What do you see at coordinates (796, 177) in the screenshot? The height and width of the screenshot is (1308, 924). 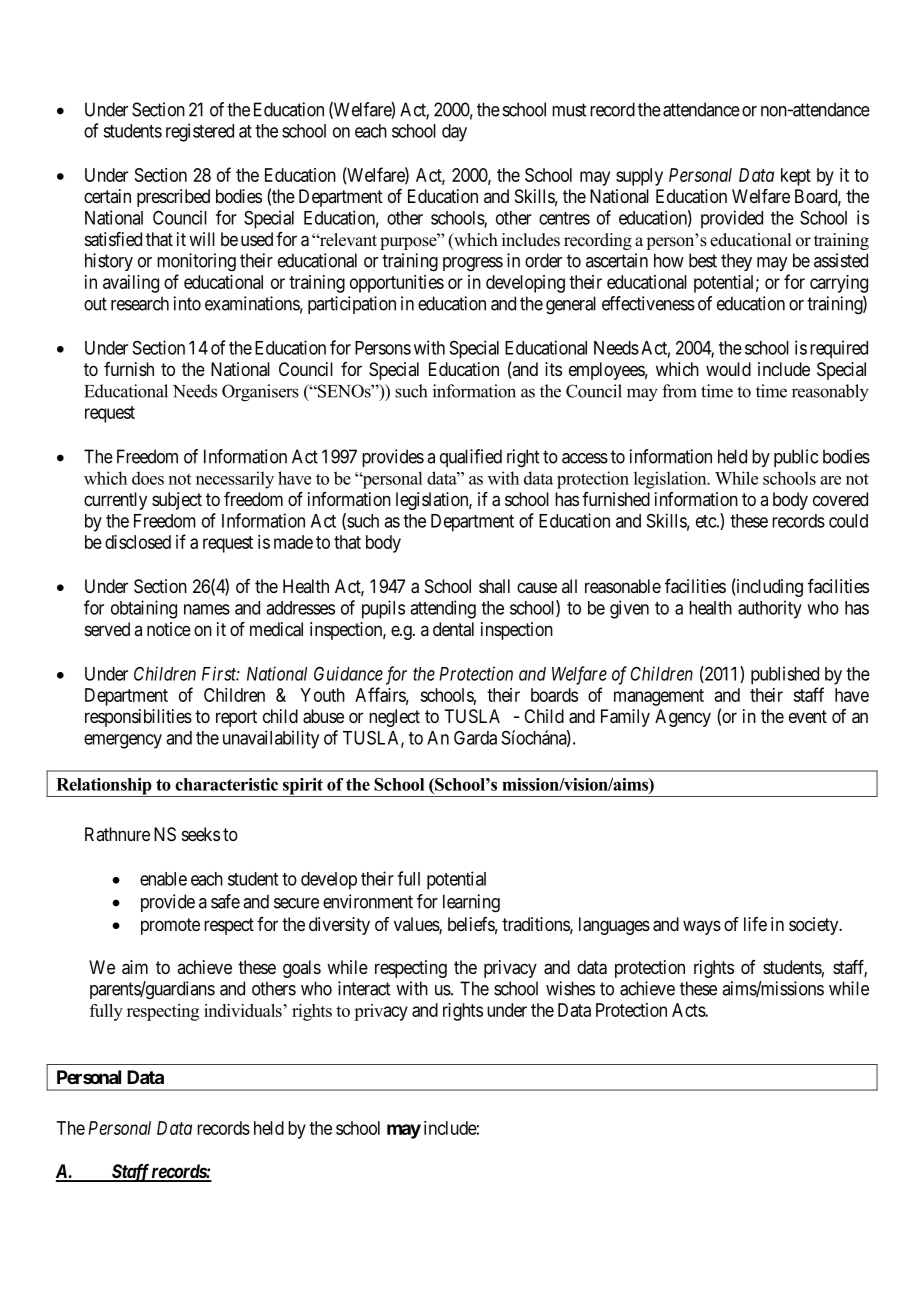 I see `kept` at bounding box center [796, 177].
